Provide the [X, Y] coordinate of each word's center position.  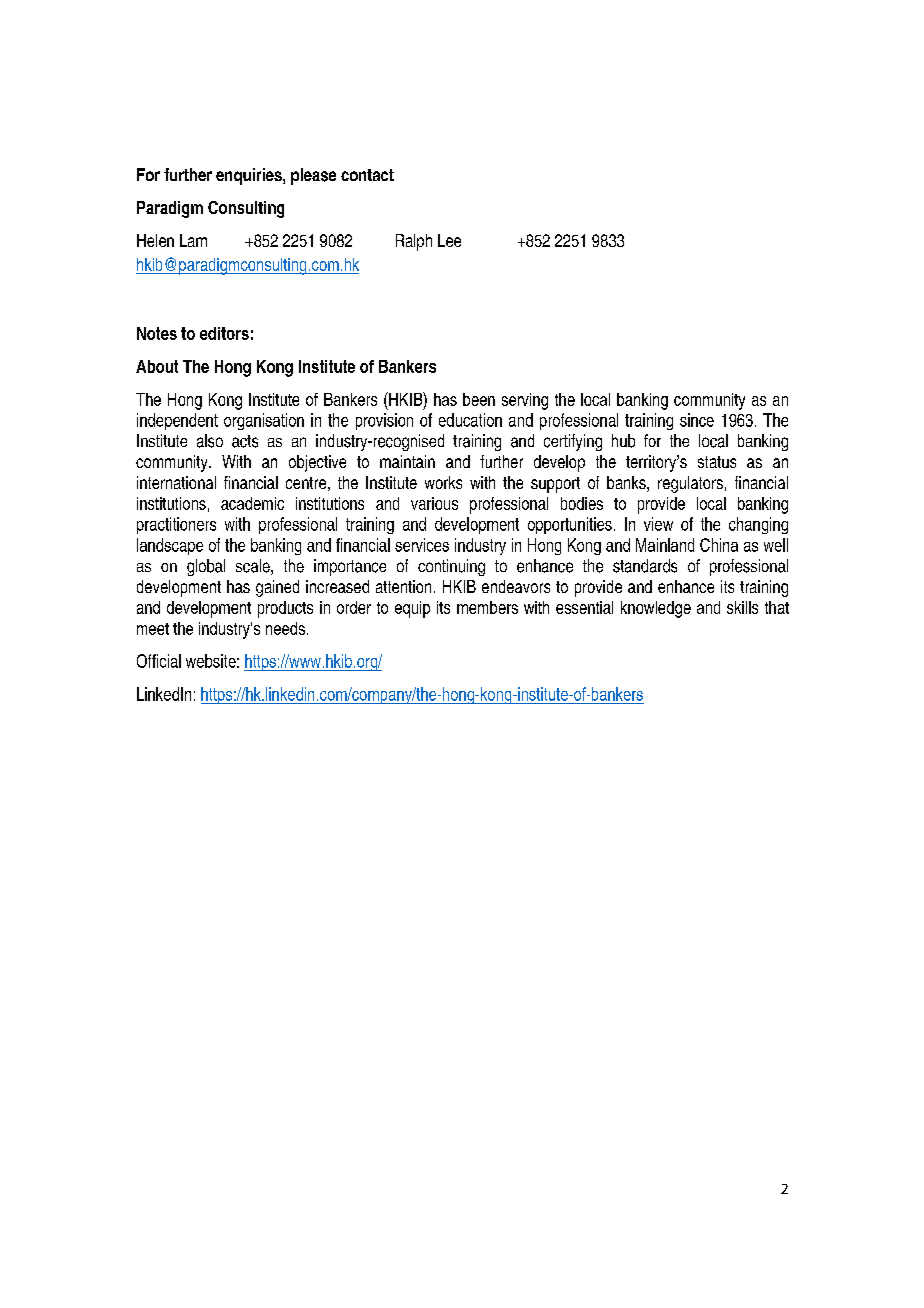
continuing [451, 567]
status [717, 462]
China [719, 545]
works [443, 482]
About [157, 366]
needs [285, 628]
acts [245, 441]
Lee [449, 240]
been [479, 399]
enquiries [250, 176]
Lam [193, 240]
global [206, 567]
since [697, 420]
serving [525, 401]
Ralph [414, 242]
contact [367, 175]
